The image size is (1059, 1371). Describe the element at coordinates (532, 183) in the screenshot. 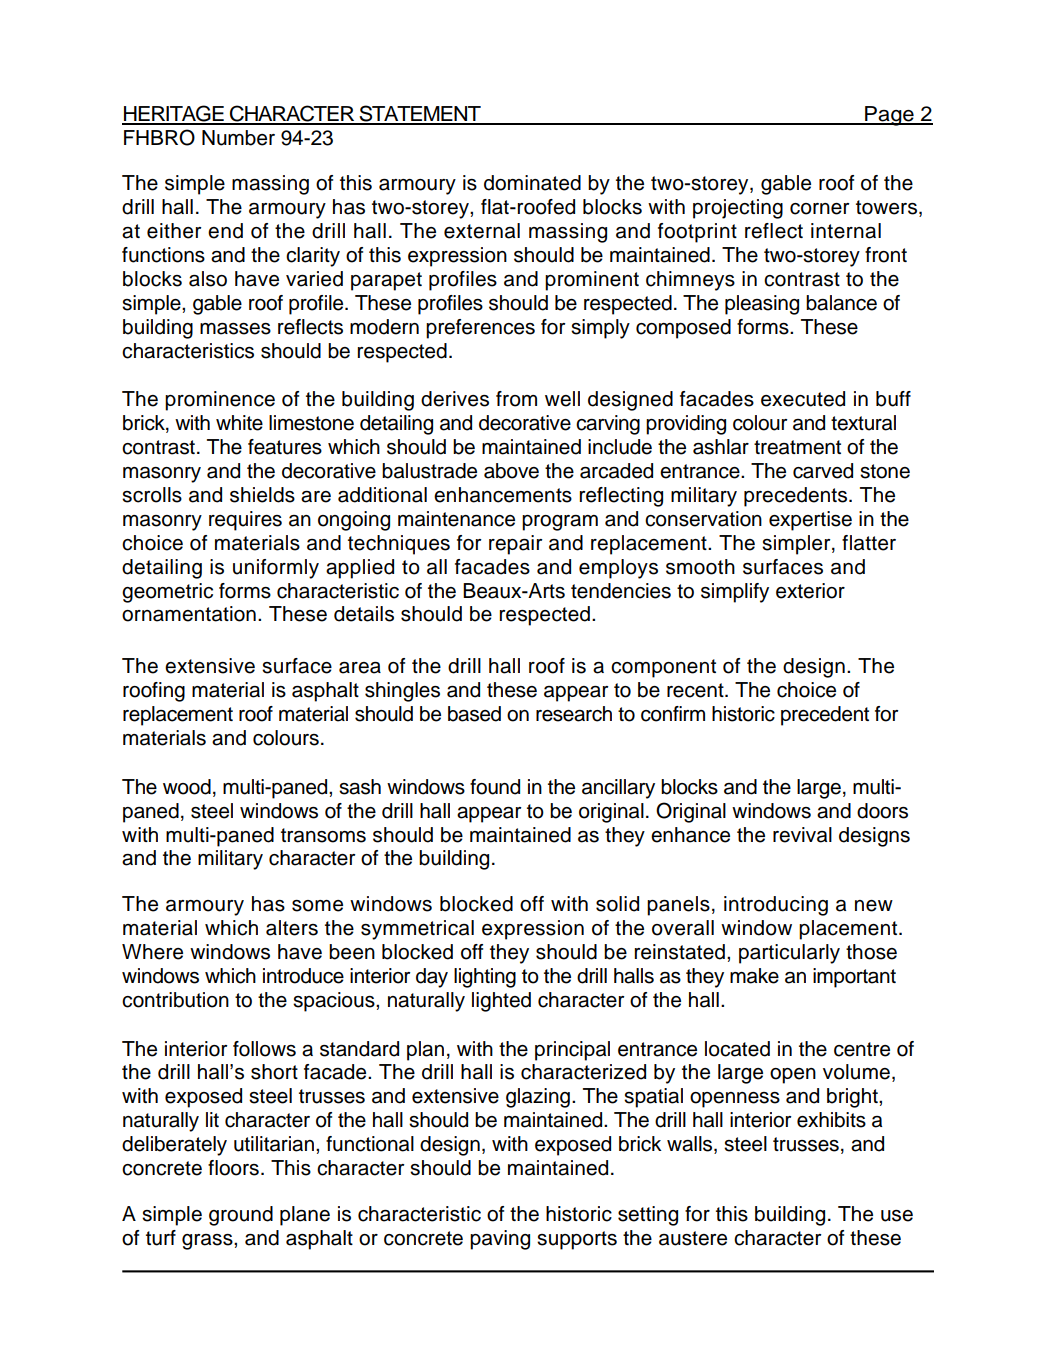

I see `dominated` at that location.
